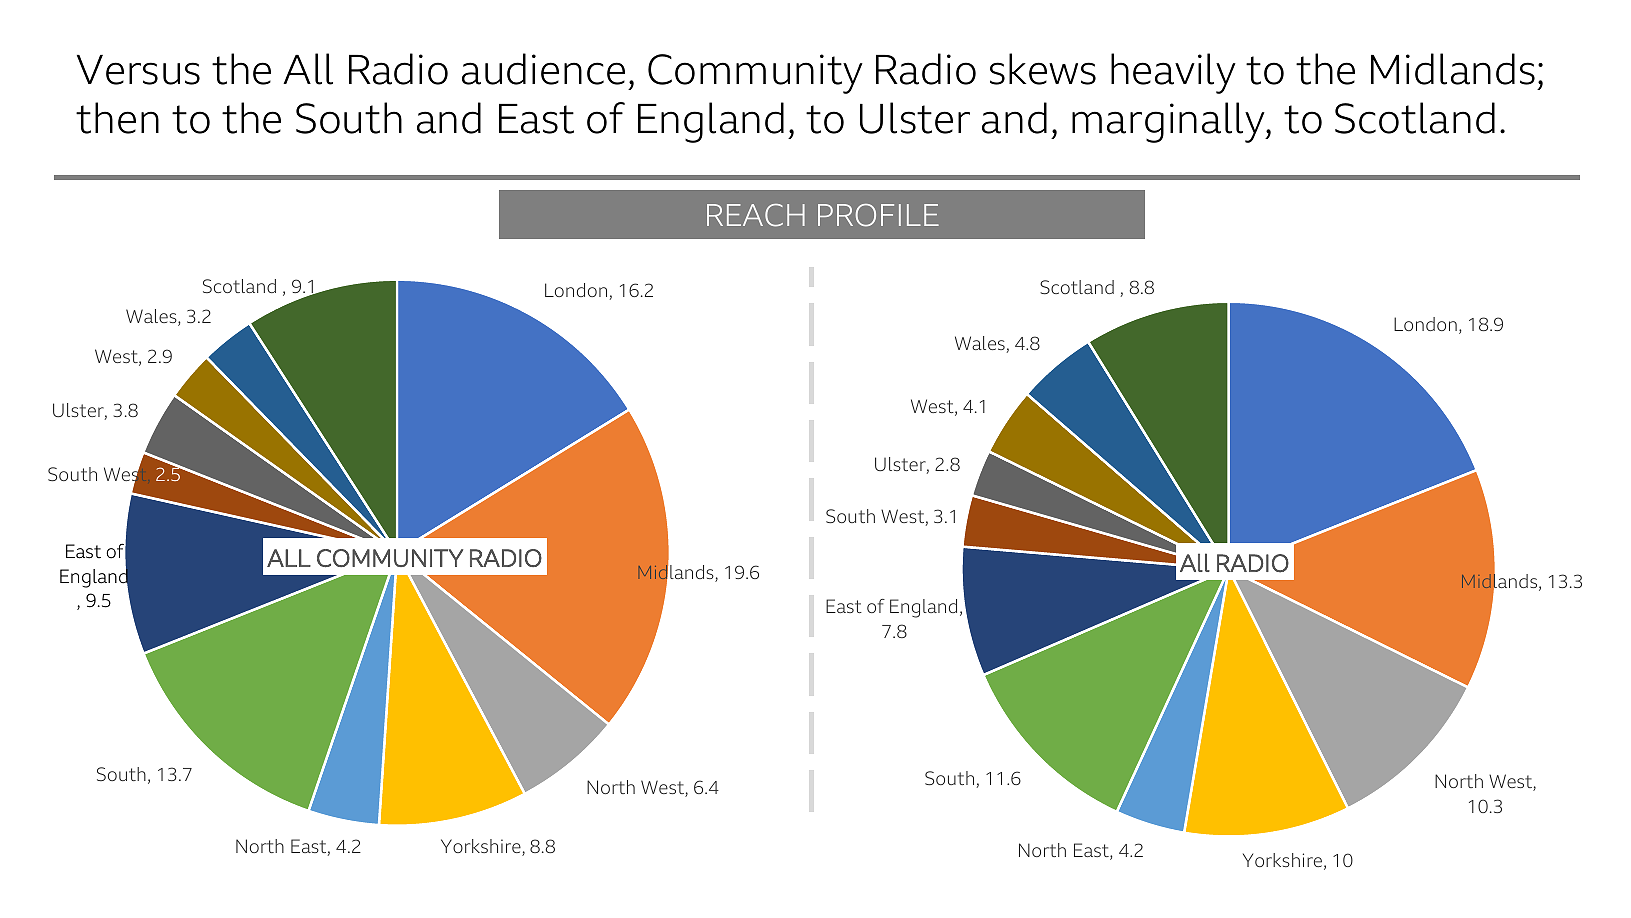  I want to click on REACH, so click(756, 215).
